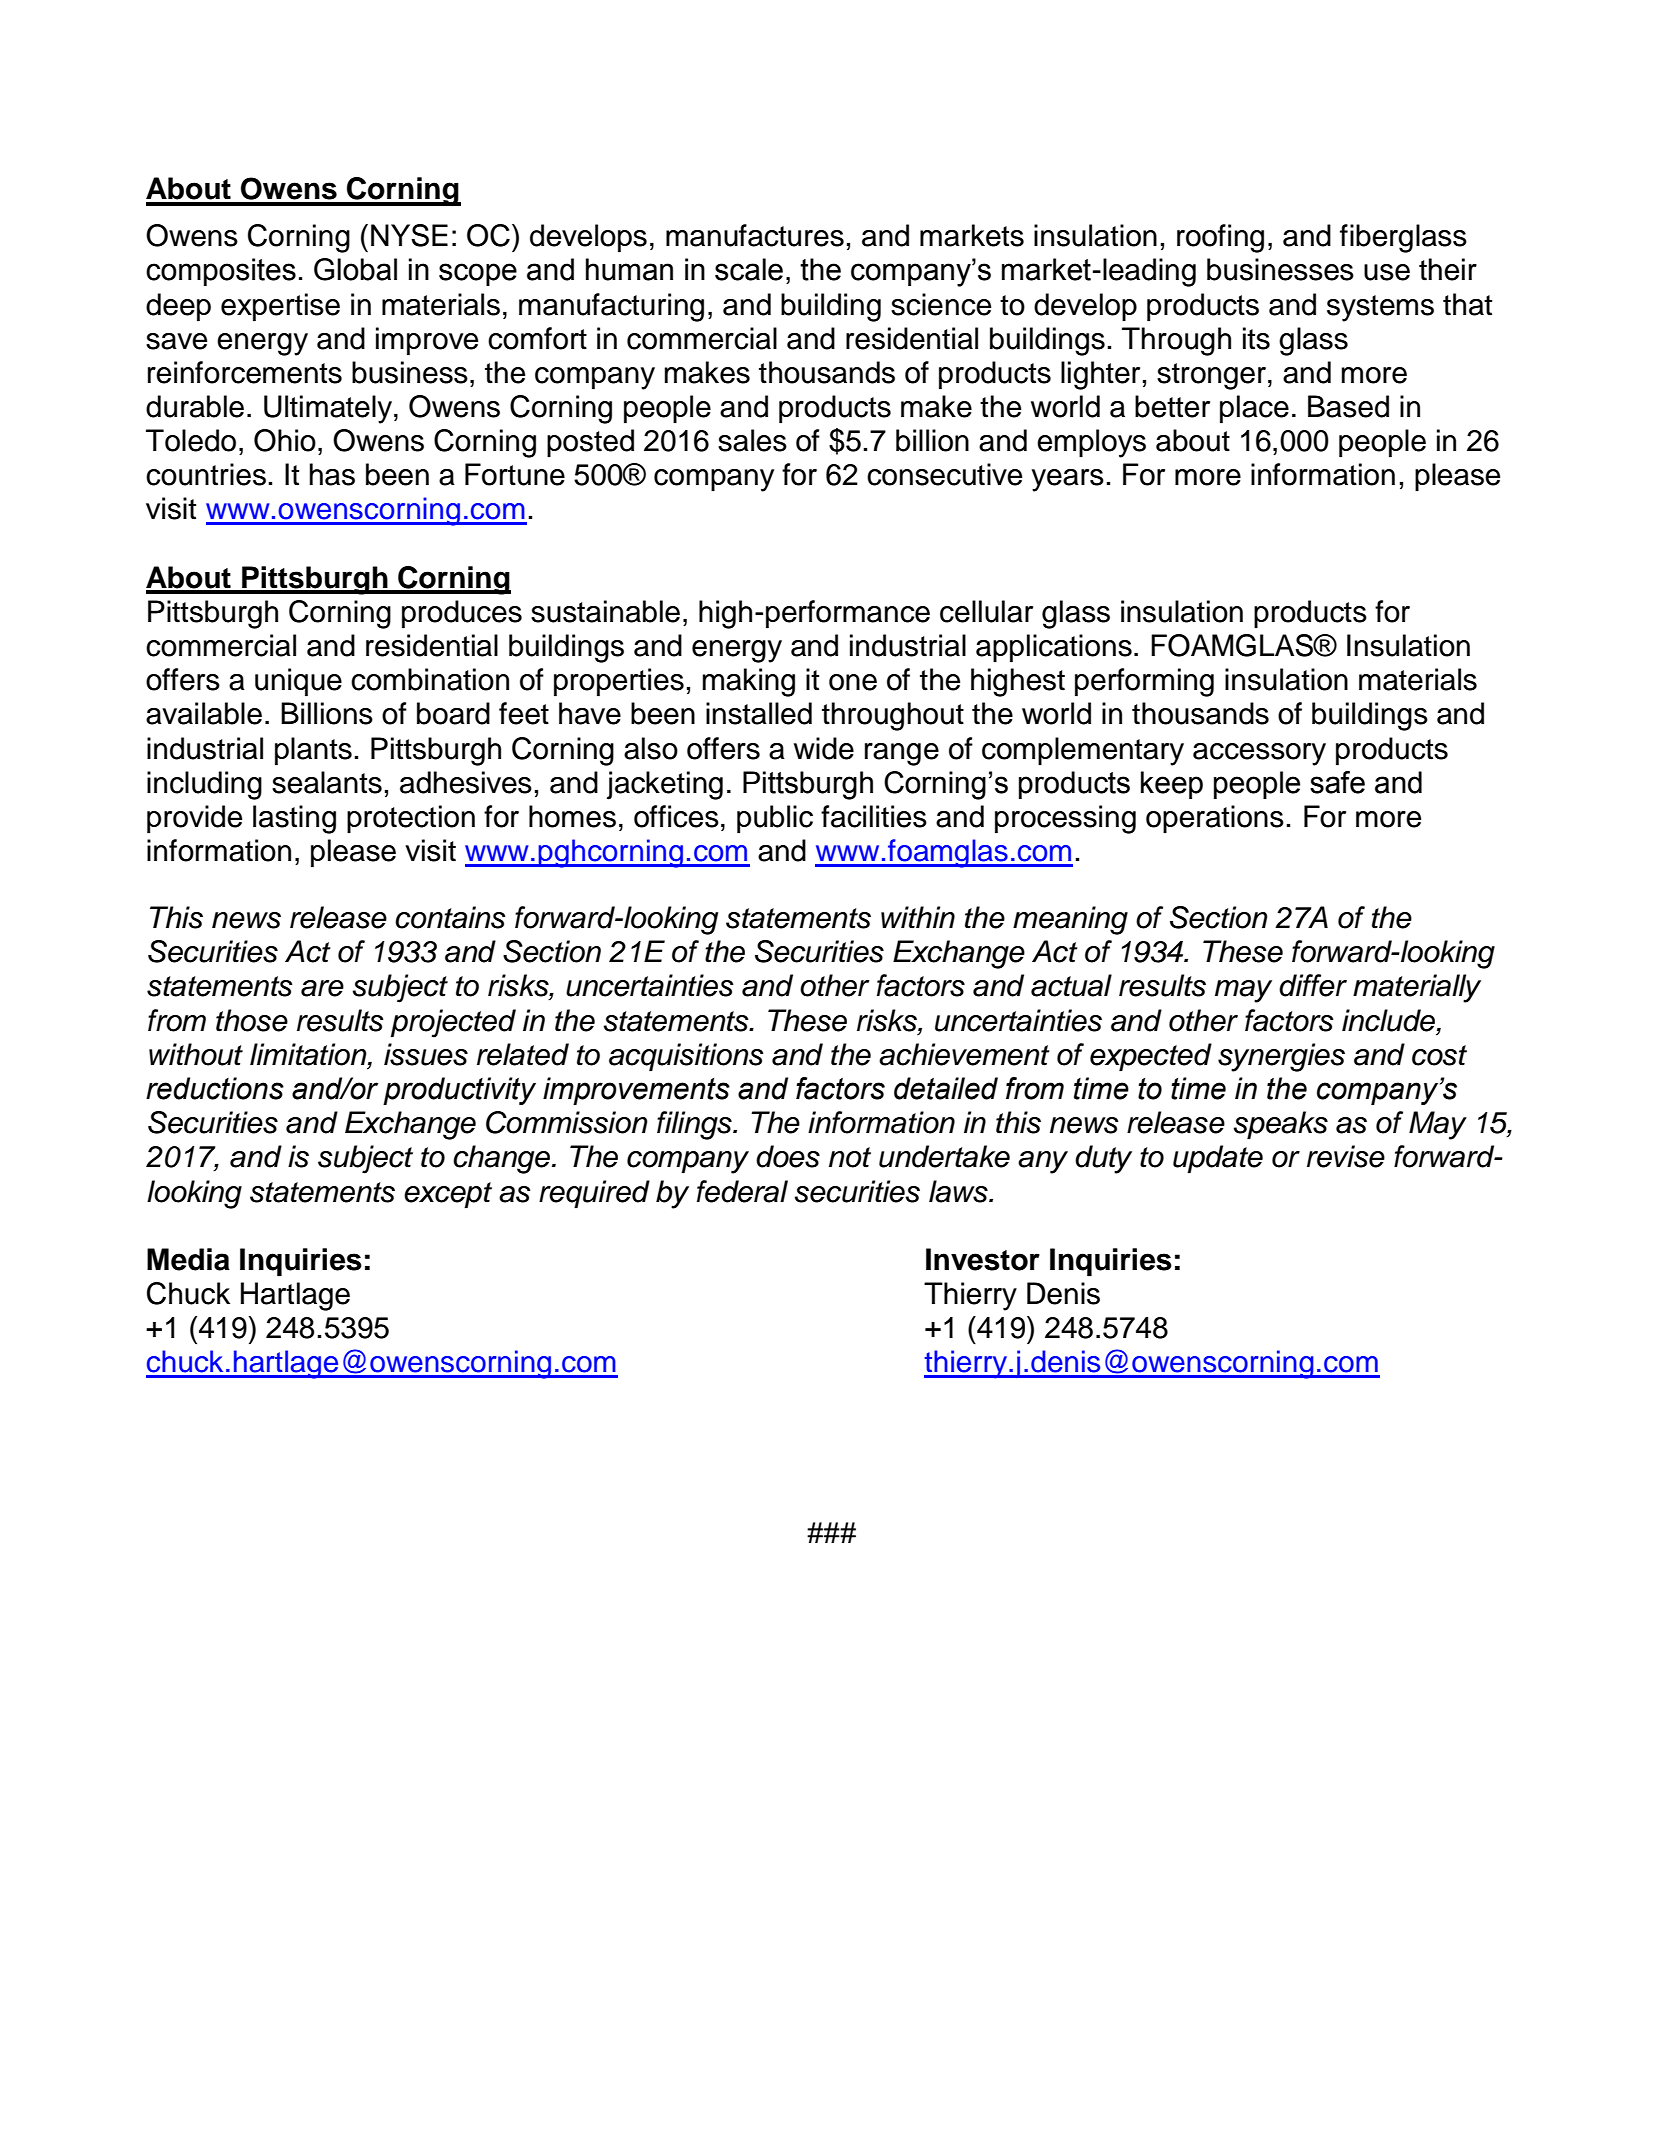 This image has height=2140, width=1654. I want to click on except, so click(448, 1195).
